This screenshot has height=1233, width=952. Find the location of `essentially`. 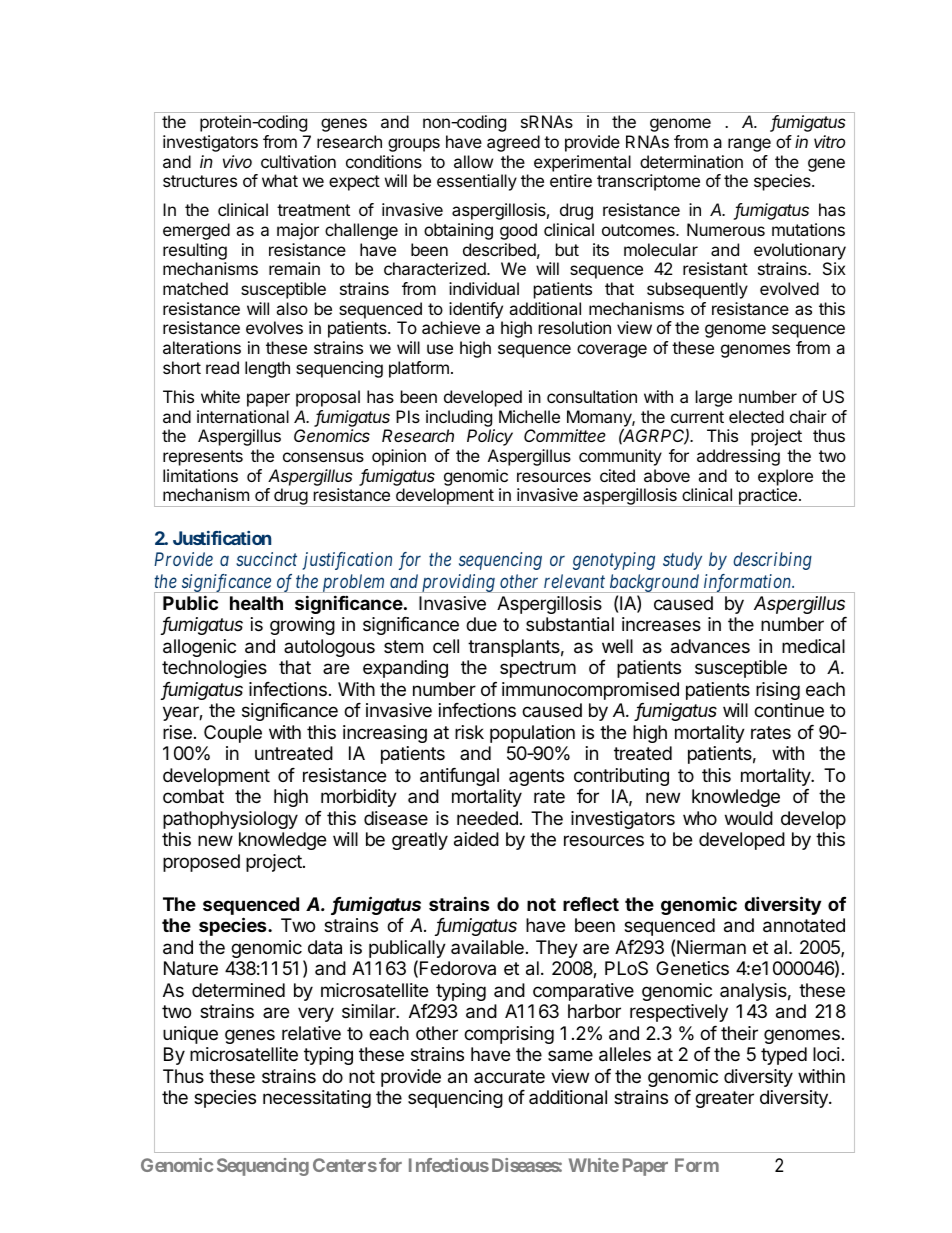

essentially is located at coordinates (477, 182).
